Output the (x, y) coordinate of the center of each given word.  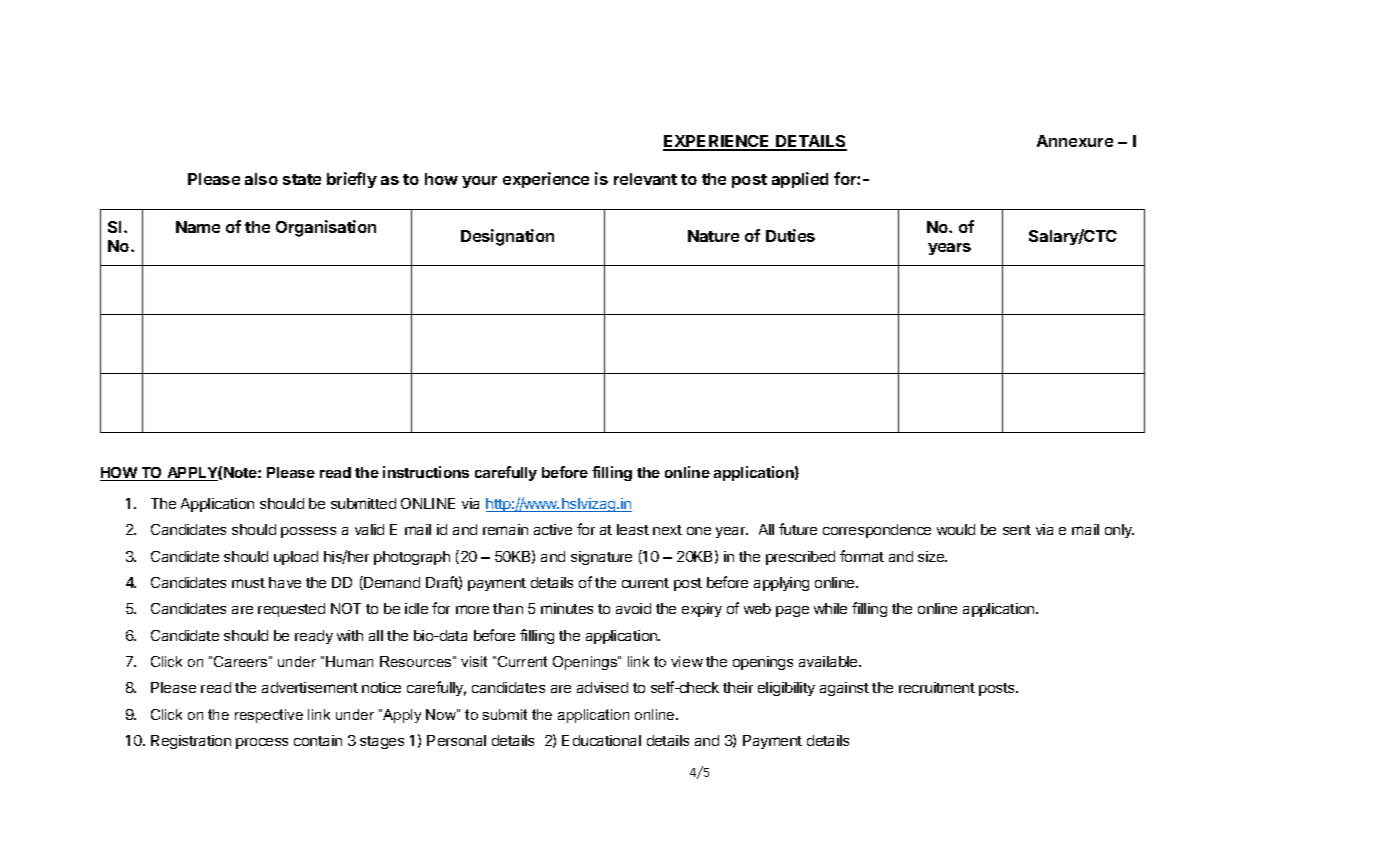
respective (269, 716)
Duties (790, 235)
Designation (507, 237)
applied (800, 180)
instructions (426, 472)
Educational (601, 740)
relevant (645, 179)
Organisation (326, 228)
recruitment (937, 687)
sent (1017, 530)
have (285, 582)
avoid (633, 608)
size (932, 556)
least (633, 529)
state (302, 179)
